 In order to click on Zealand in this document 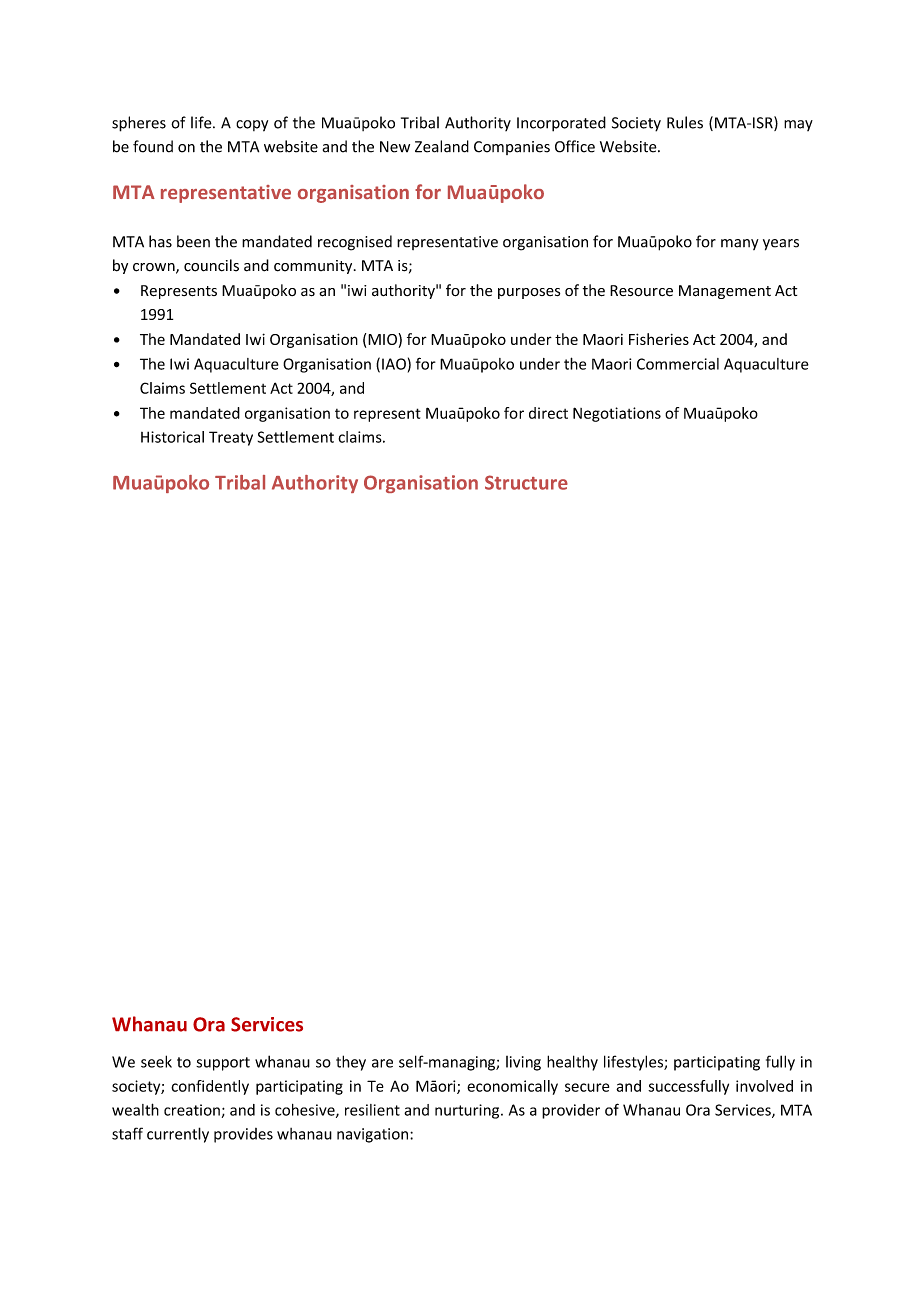, I will do `click(442, 146)`.
